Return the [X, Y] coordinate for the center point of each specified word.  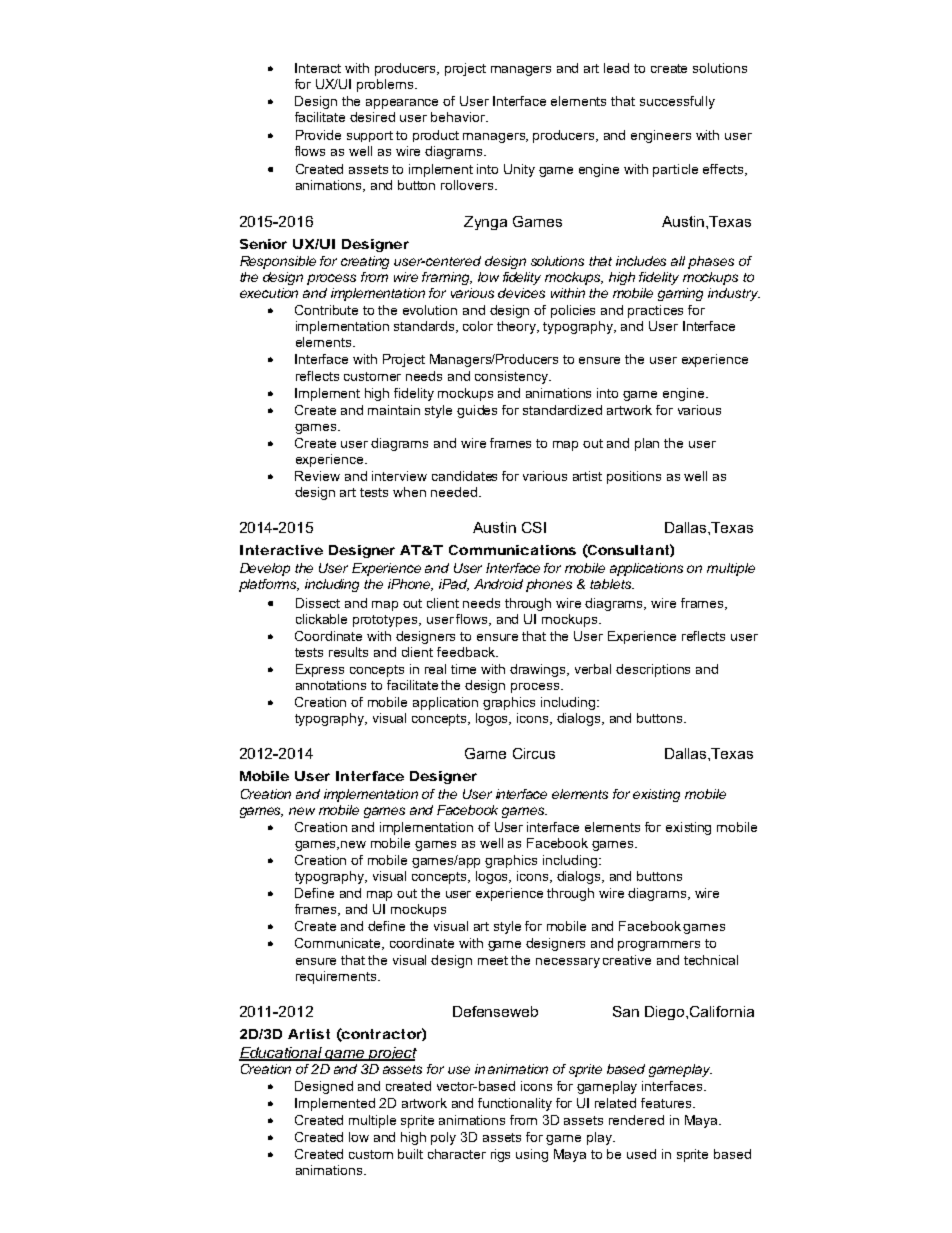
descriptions [653, 670]
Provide [318, 135]
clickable [321, 619]
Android [498, 584]
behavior [459, 117]
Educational [281, 1053]
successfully [677, 102]
